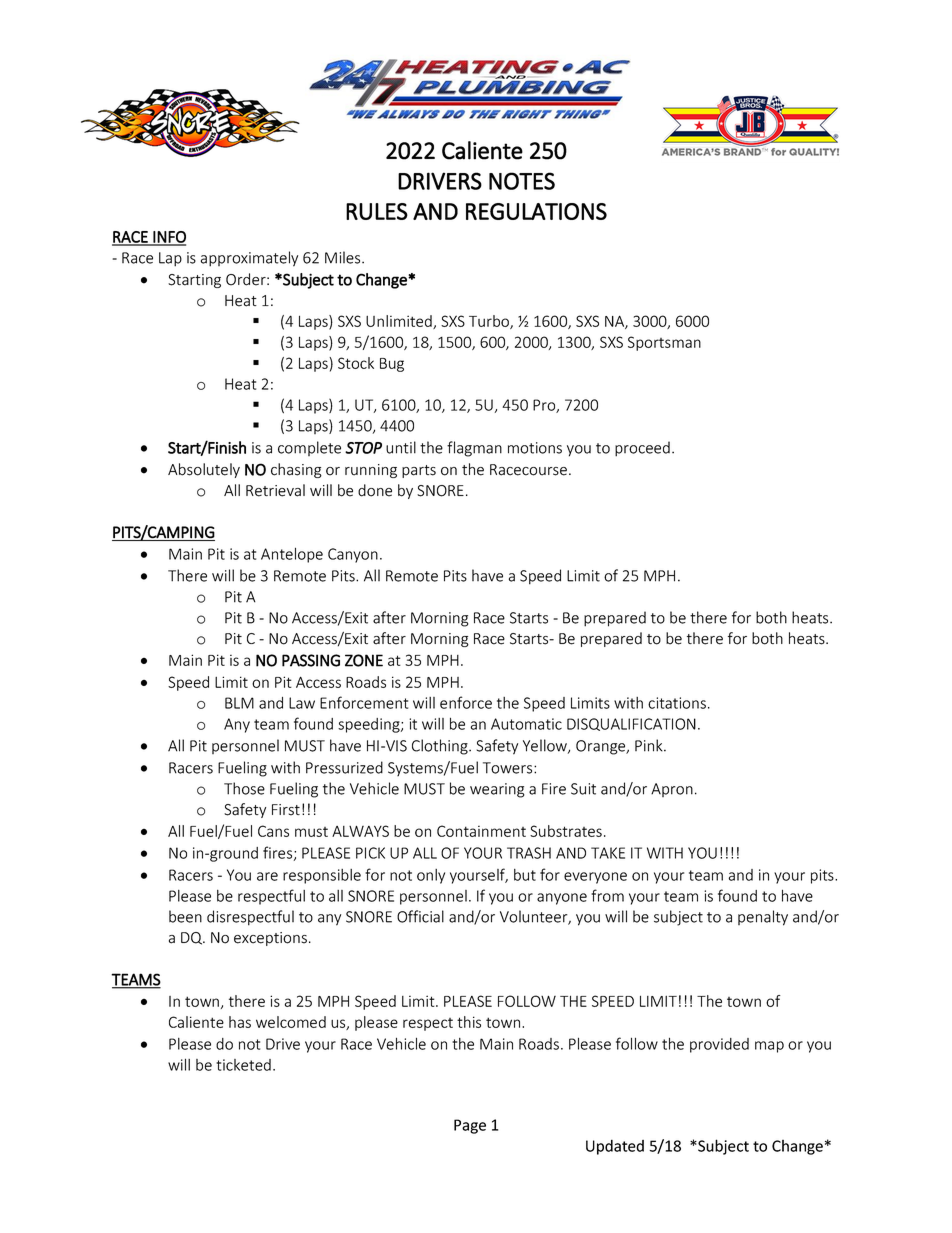 This page has height=1233, width=952. I want to click on ticketed, so click(243, 1065).
